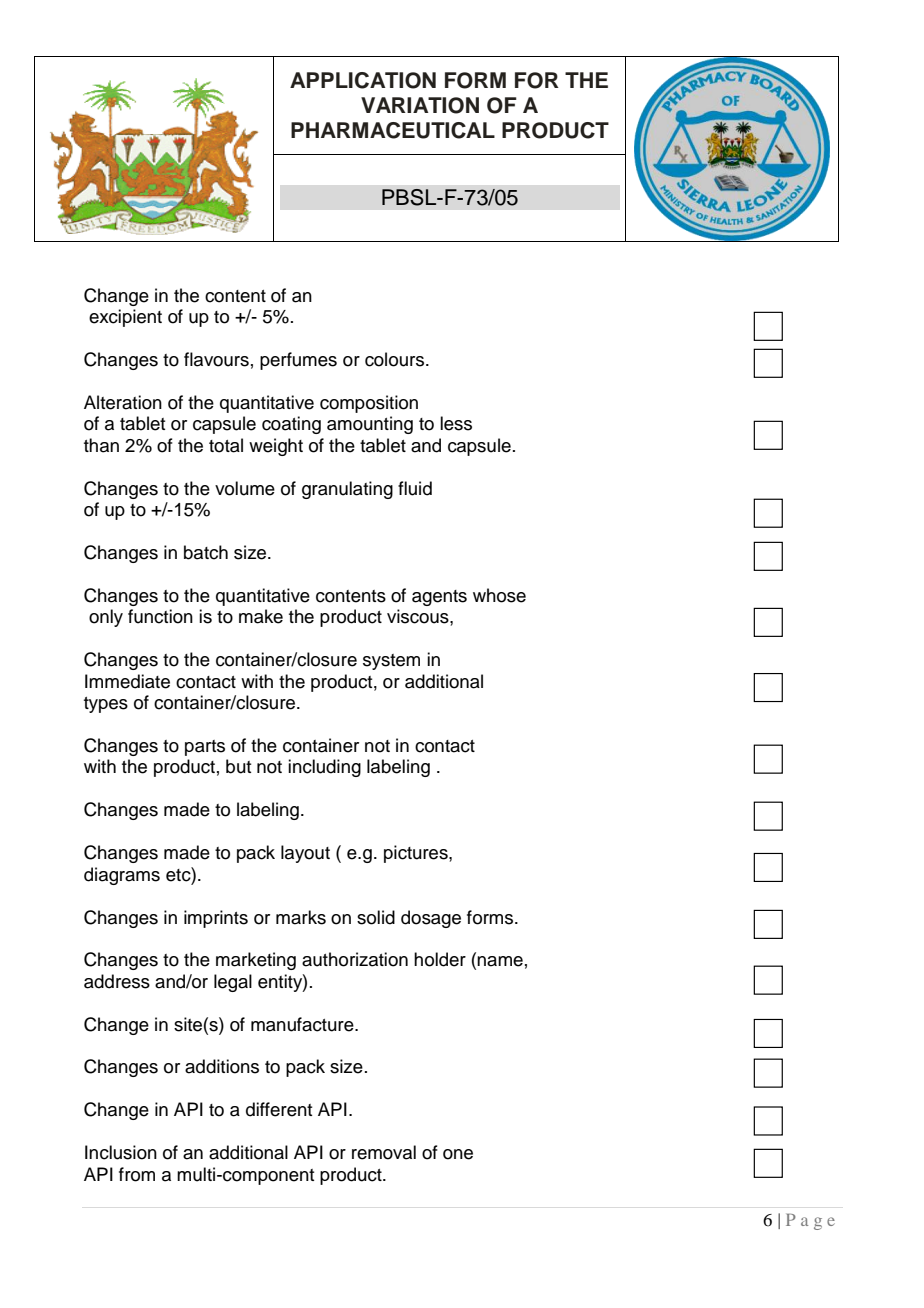  What do you see at coordinates (137, 1174) in the document?
I see `from` at bounding box center [137, 1174].
